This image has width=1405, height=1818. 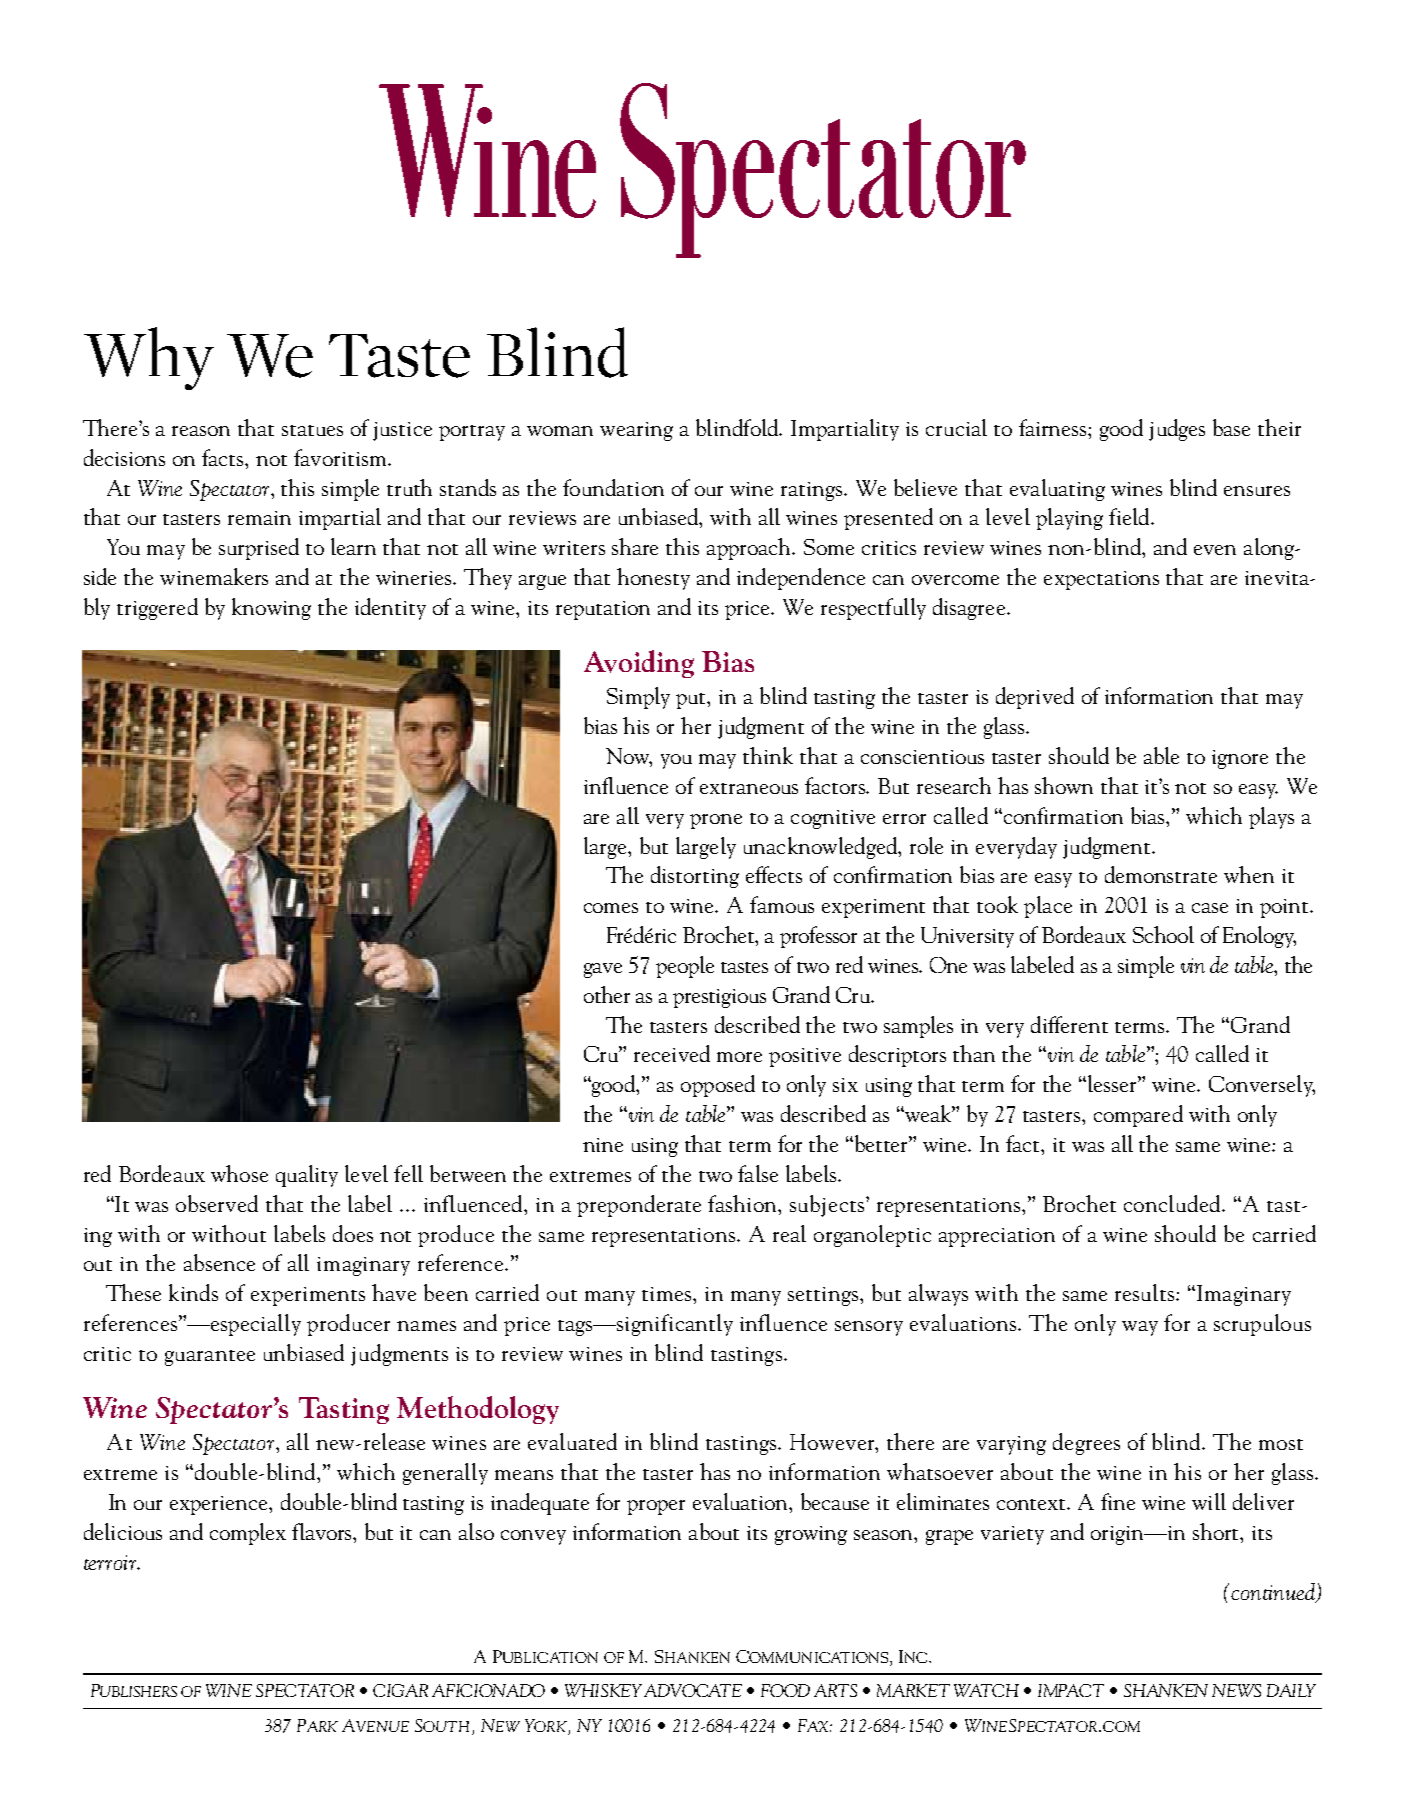 I want to click on extraneous, so click(x=749, y=788).
